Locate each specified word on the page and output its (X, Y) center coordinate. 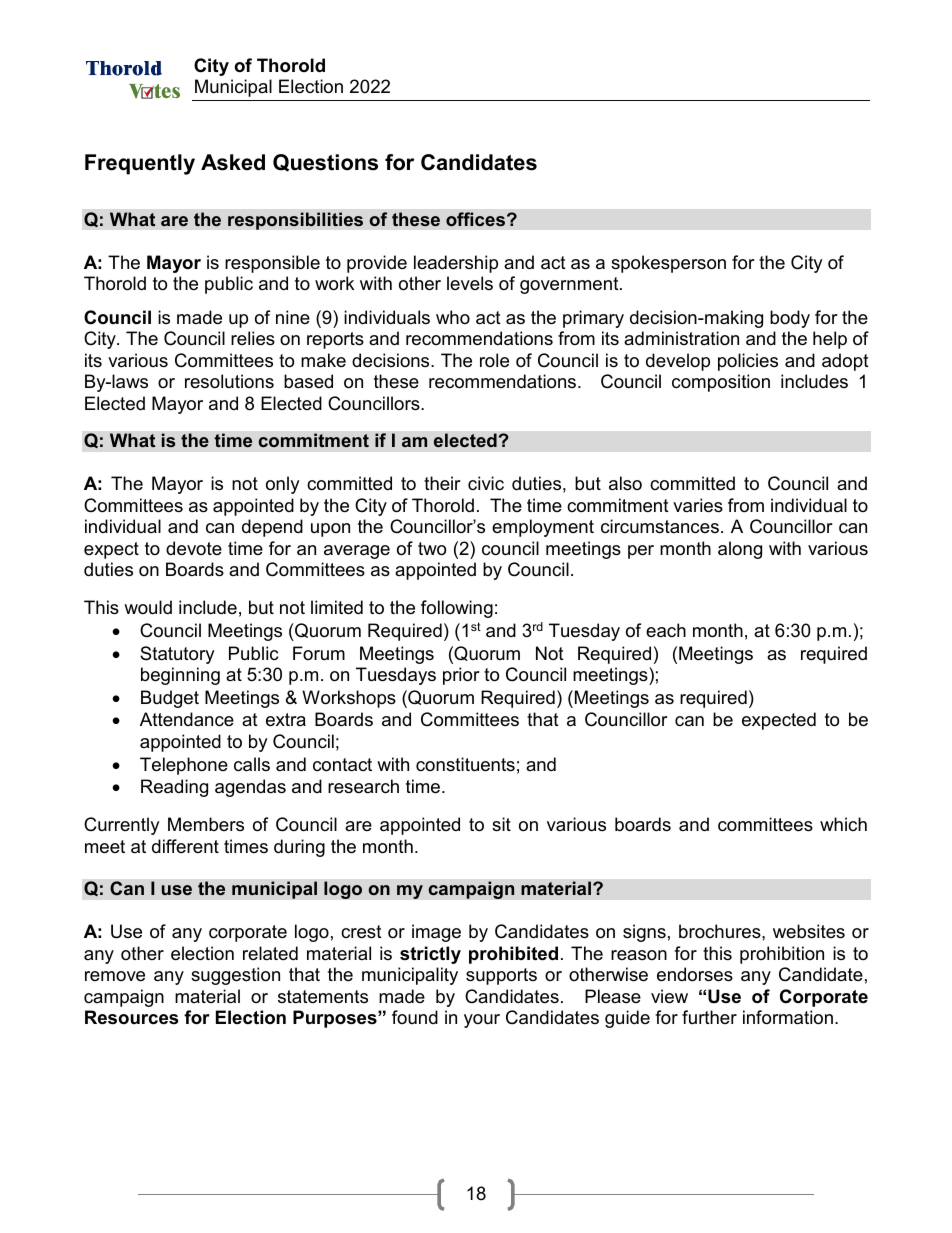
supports (501, 976)
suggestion (235, 976)
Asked (233, 162)
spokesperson (668, 264)
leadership (456, 264)
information (788, 1017)
